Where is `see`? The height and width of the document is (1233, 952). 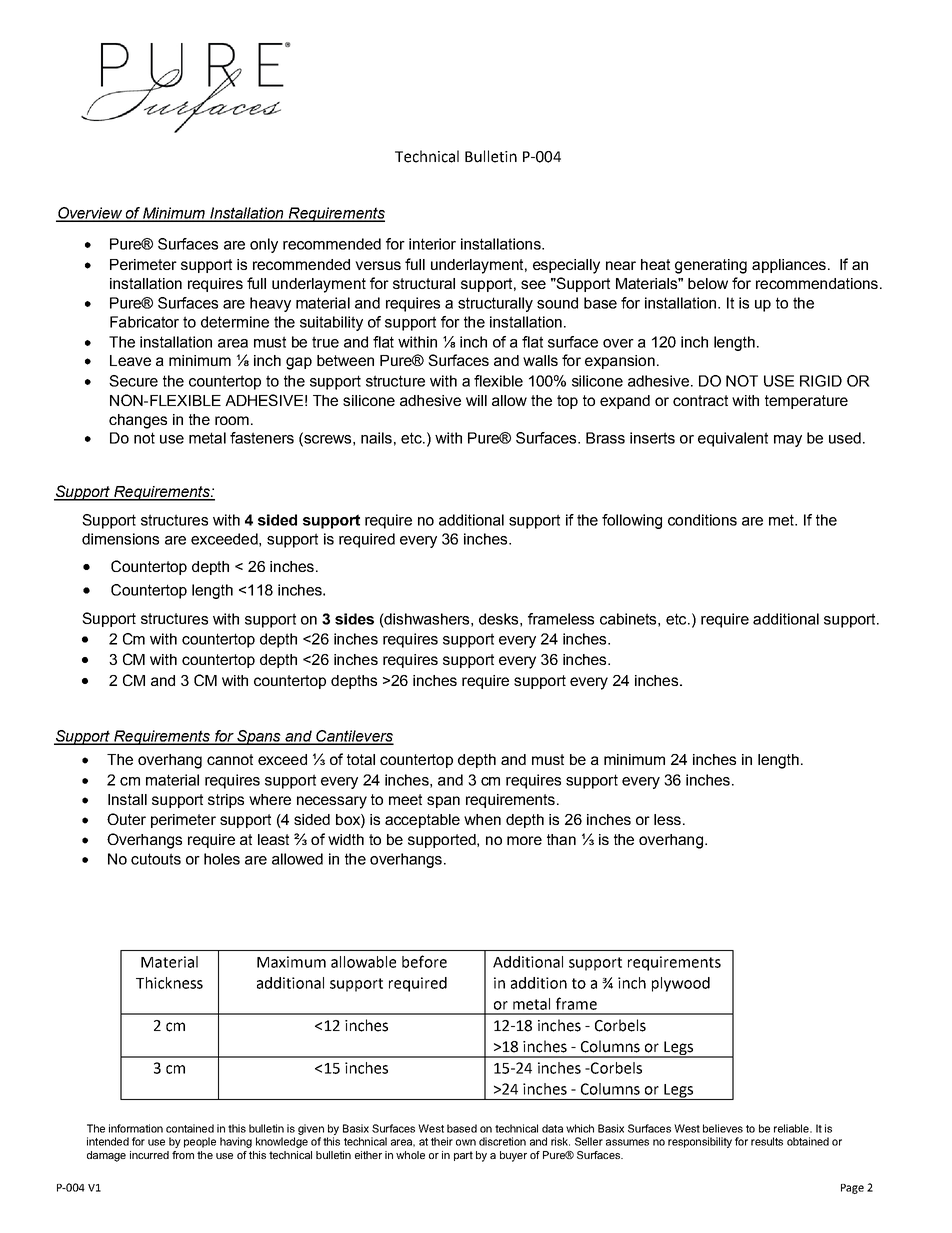
see is located at coordinates (533, 284).
